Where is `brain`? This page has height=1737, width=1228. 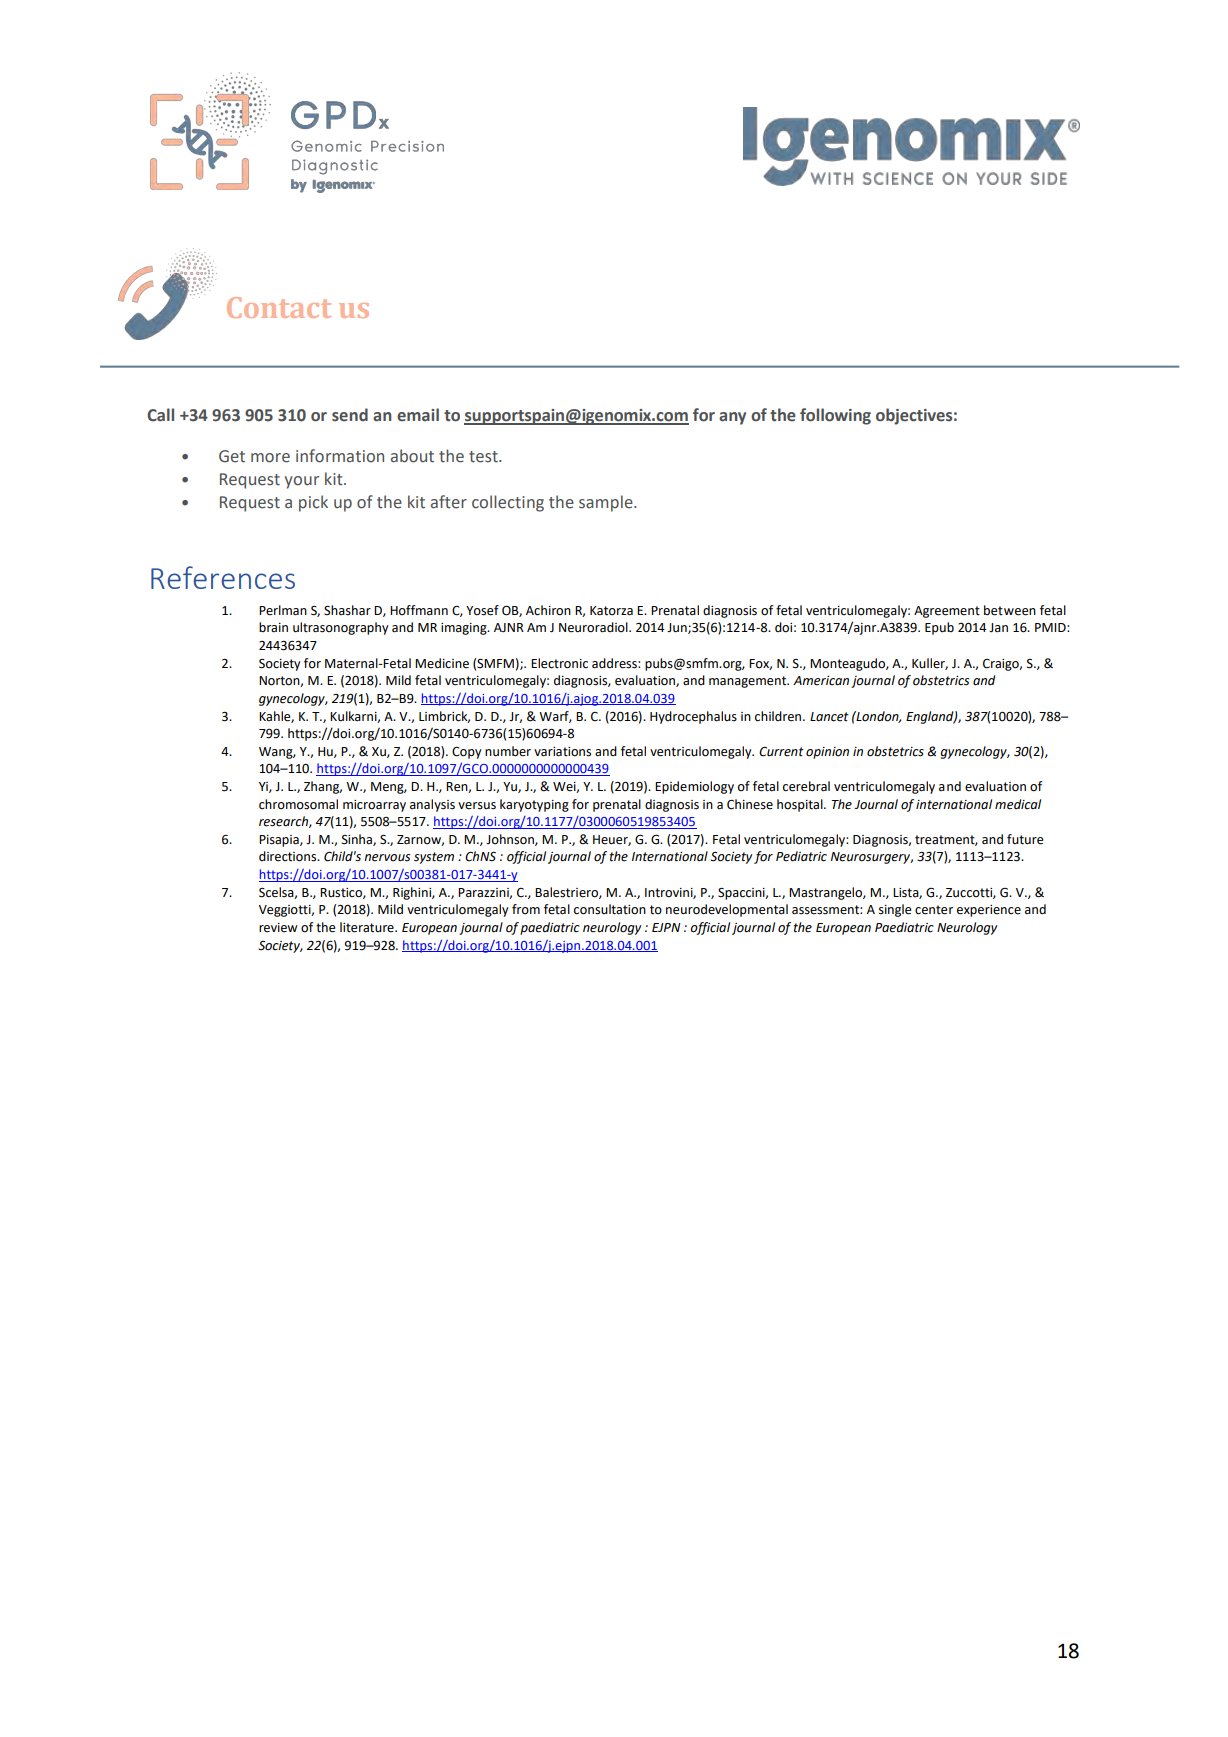 brain is located at coordinates (273, 627).
